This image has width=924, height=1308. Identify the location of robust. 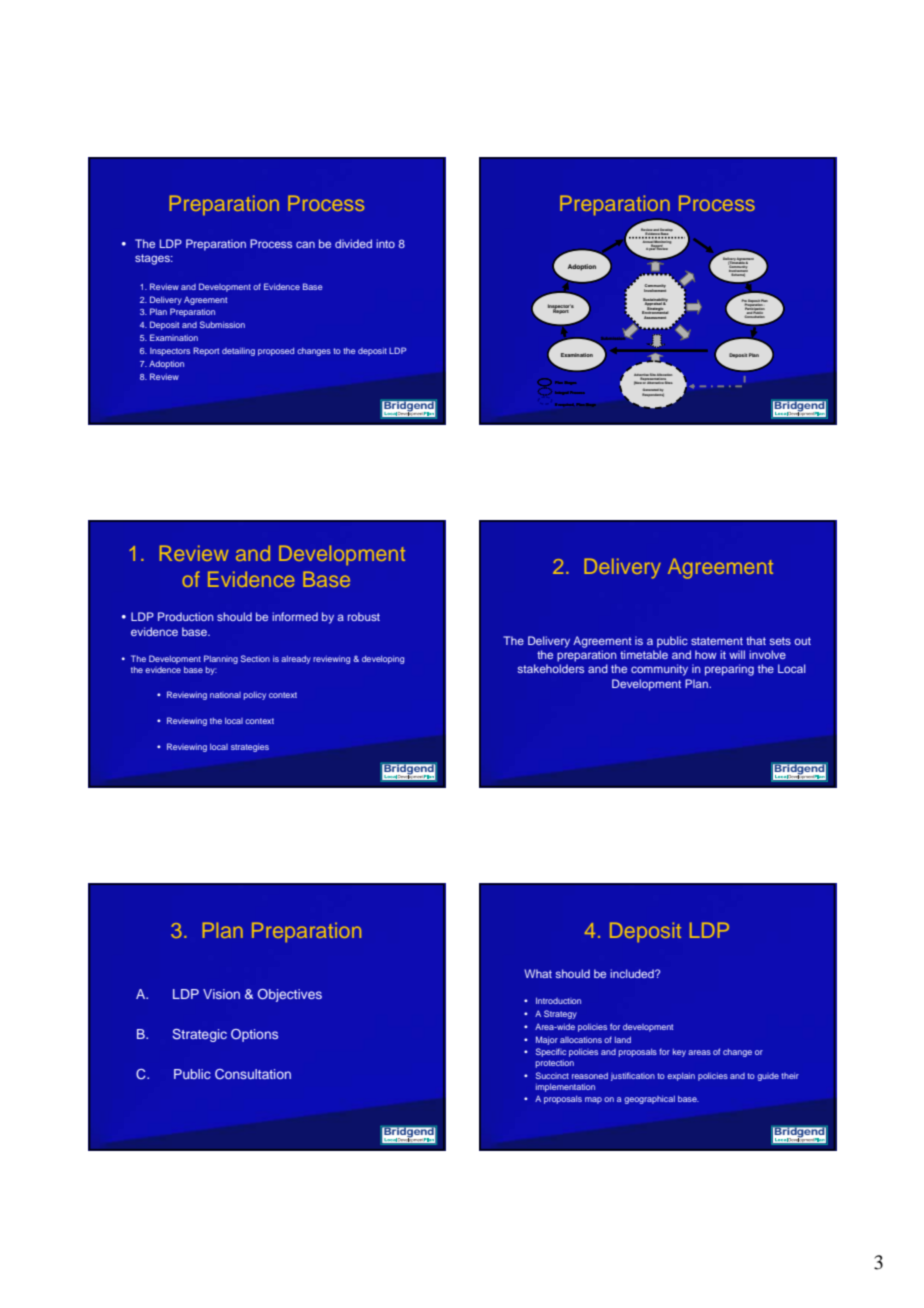
(364, 616).
